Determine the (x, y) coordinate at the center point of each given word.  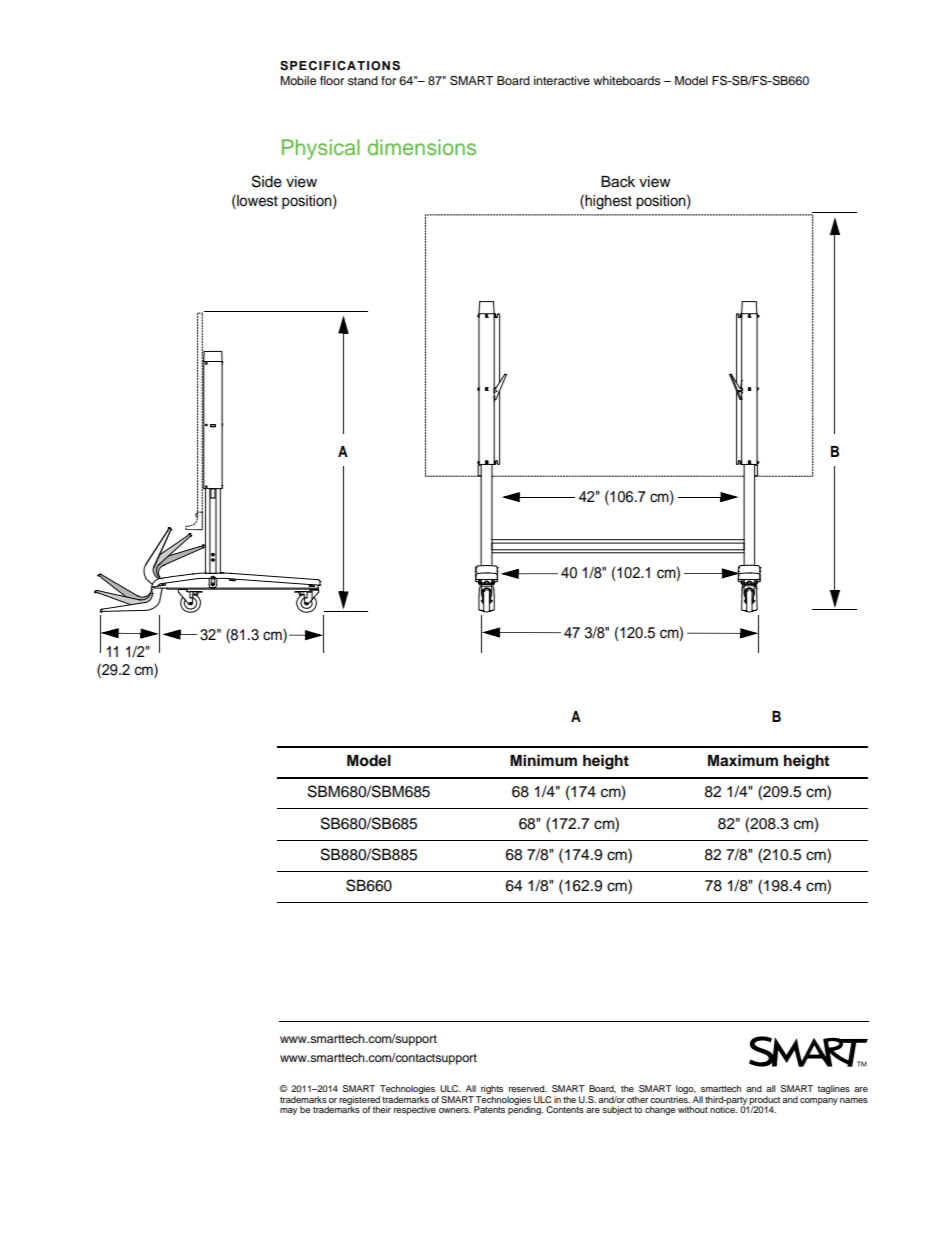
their (381, 1109)
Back (618, 182)
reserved (528, 1088)
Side (267, 181)
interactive (562, 80)
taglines (833, 1089)
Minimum (543, 760)
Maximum (743, 760)
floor (332, 80)
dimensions (422, 147)
